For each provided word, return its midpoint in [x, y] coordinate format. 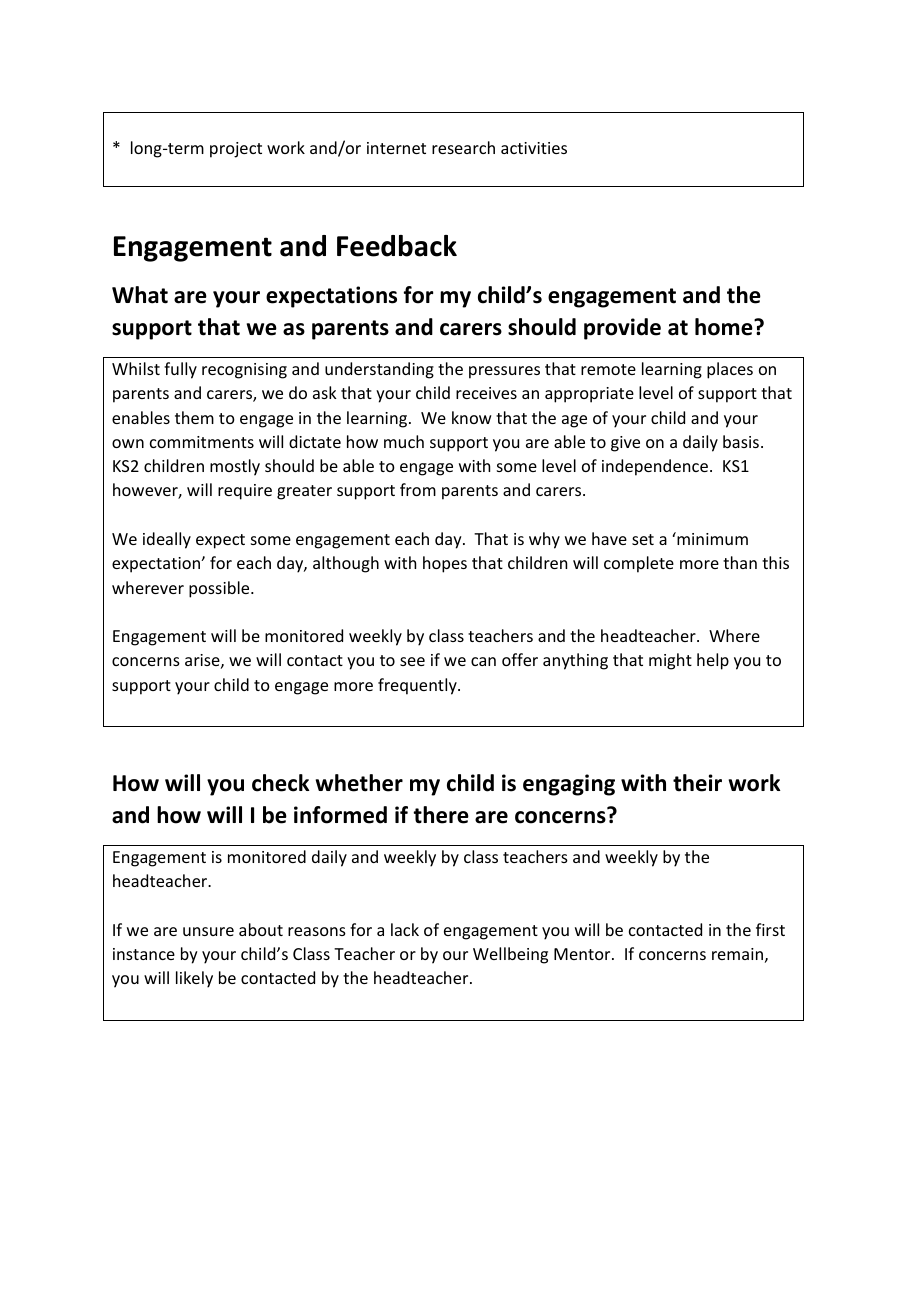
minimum [711, 538]
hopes [445, 564]
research [463, 147]
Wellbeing [510, 955]
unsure [208, 931]
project [236, 150]
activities [534, 148]
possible [220, 589]
